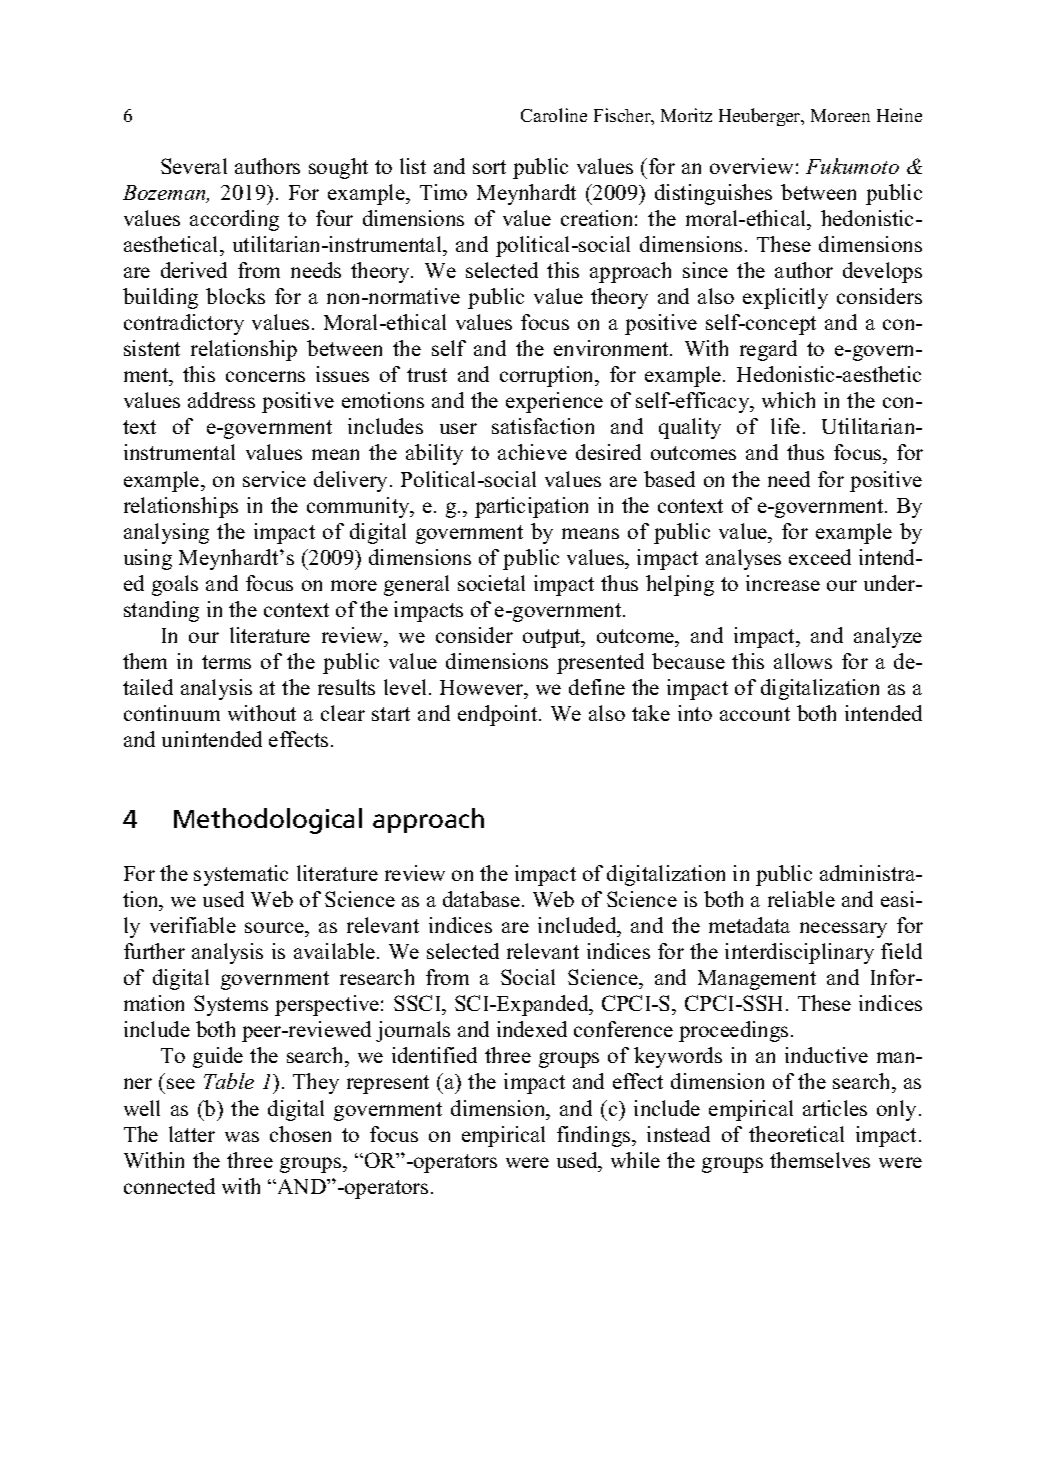 This image has width=1046, height=1476. Describe the element at coordinates (595, 1136) in the image. I see `findings` at that location.
